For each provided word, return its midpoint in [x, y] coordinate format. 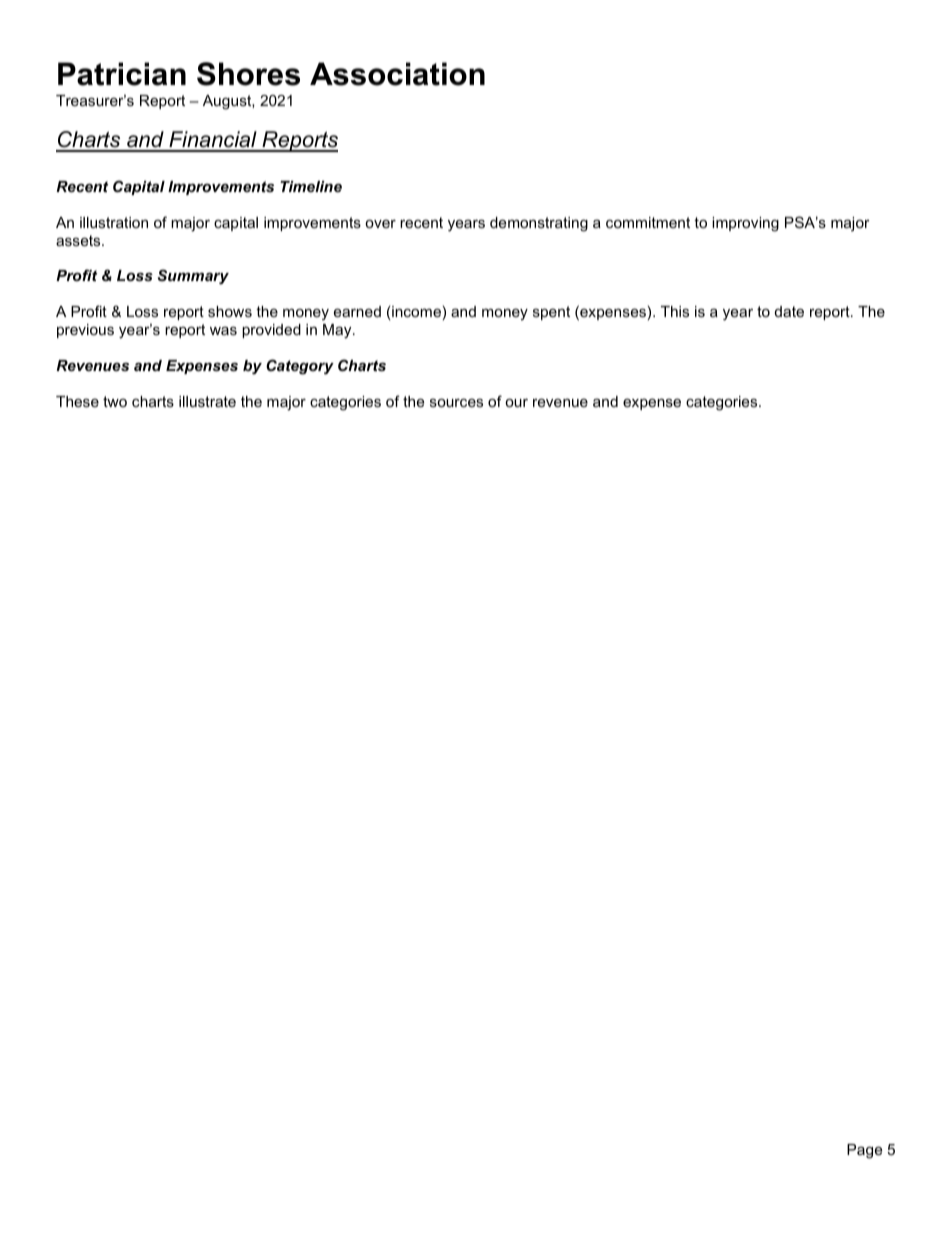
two [115, 401]
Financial [213, 141]
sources [456, 403]
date [789, 311]
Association [397, 74]
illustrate [207, 401]
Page [864, 1151]
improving [745, 224]
